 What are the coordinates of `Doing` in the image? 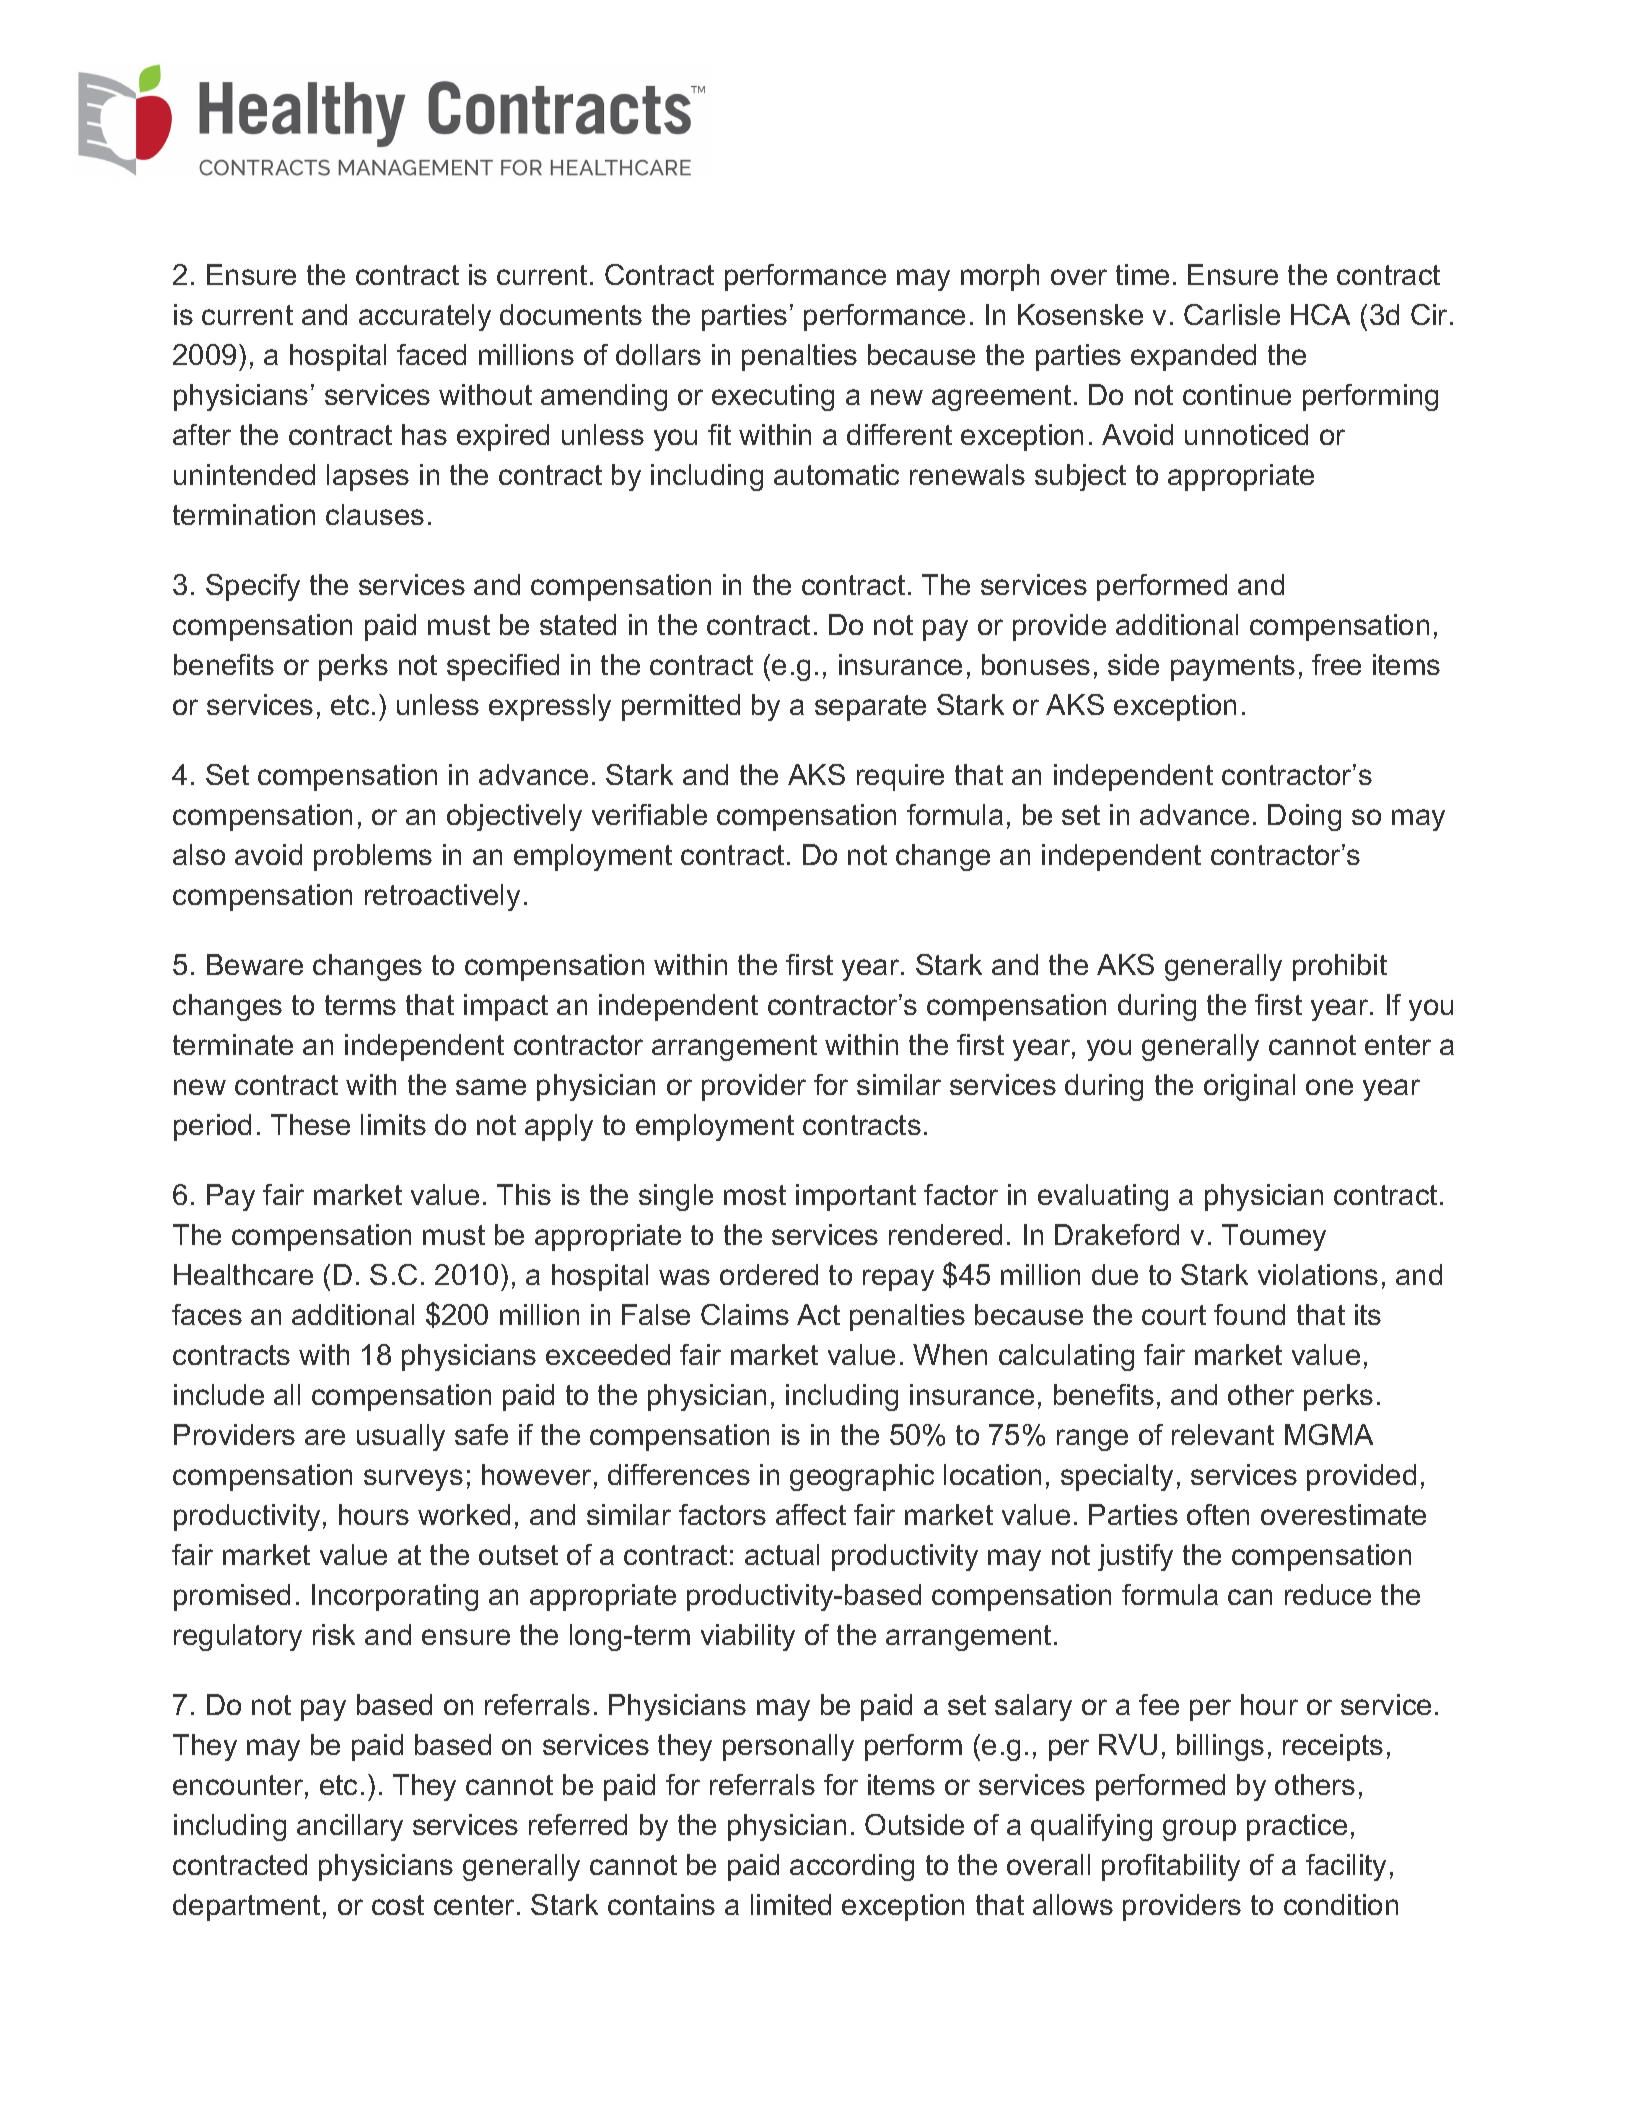 It's located at (1304, 817).
